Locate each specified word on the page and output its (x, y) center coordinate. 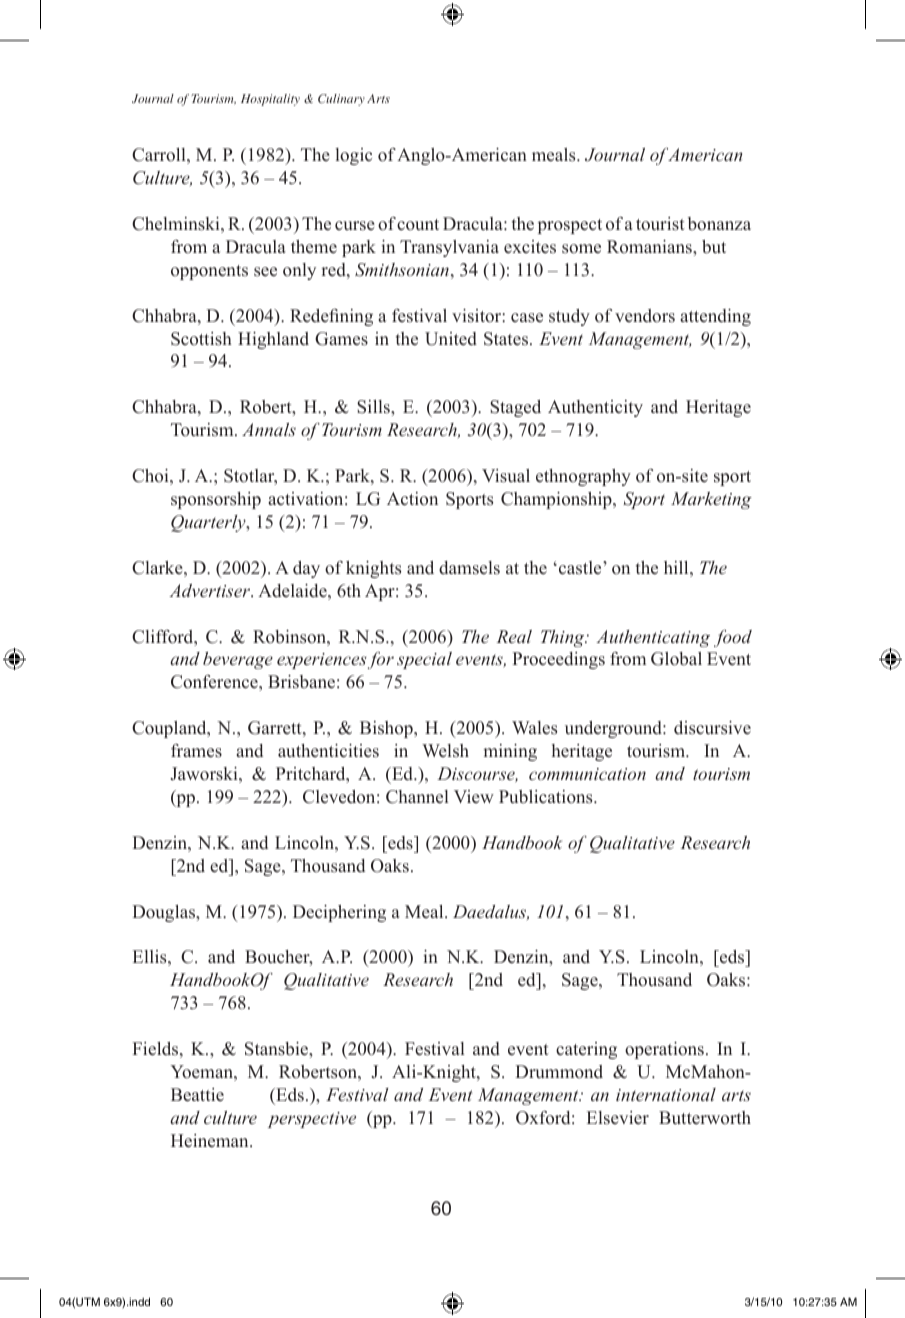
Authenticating (653, 638)
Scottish (201, 339)
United (451, 339)
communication (587, 774)
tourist (660, 224)
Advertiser (211, 590)
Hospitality (270, 100)
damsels (469, 568)
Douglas (165, 913)
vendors (645, 316)
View (474, 796)
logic (353, 156)
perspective (312, 1120)
